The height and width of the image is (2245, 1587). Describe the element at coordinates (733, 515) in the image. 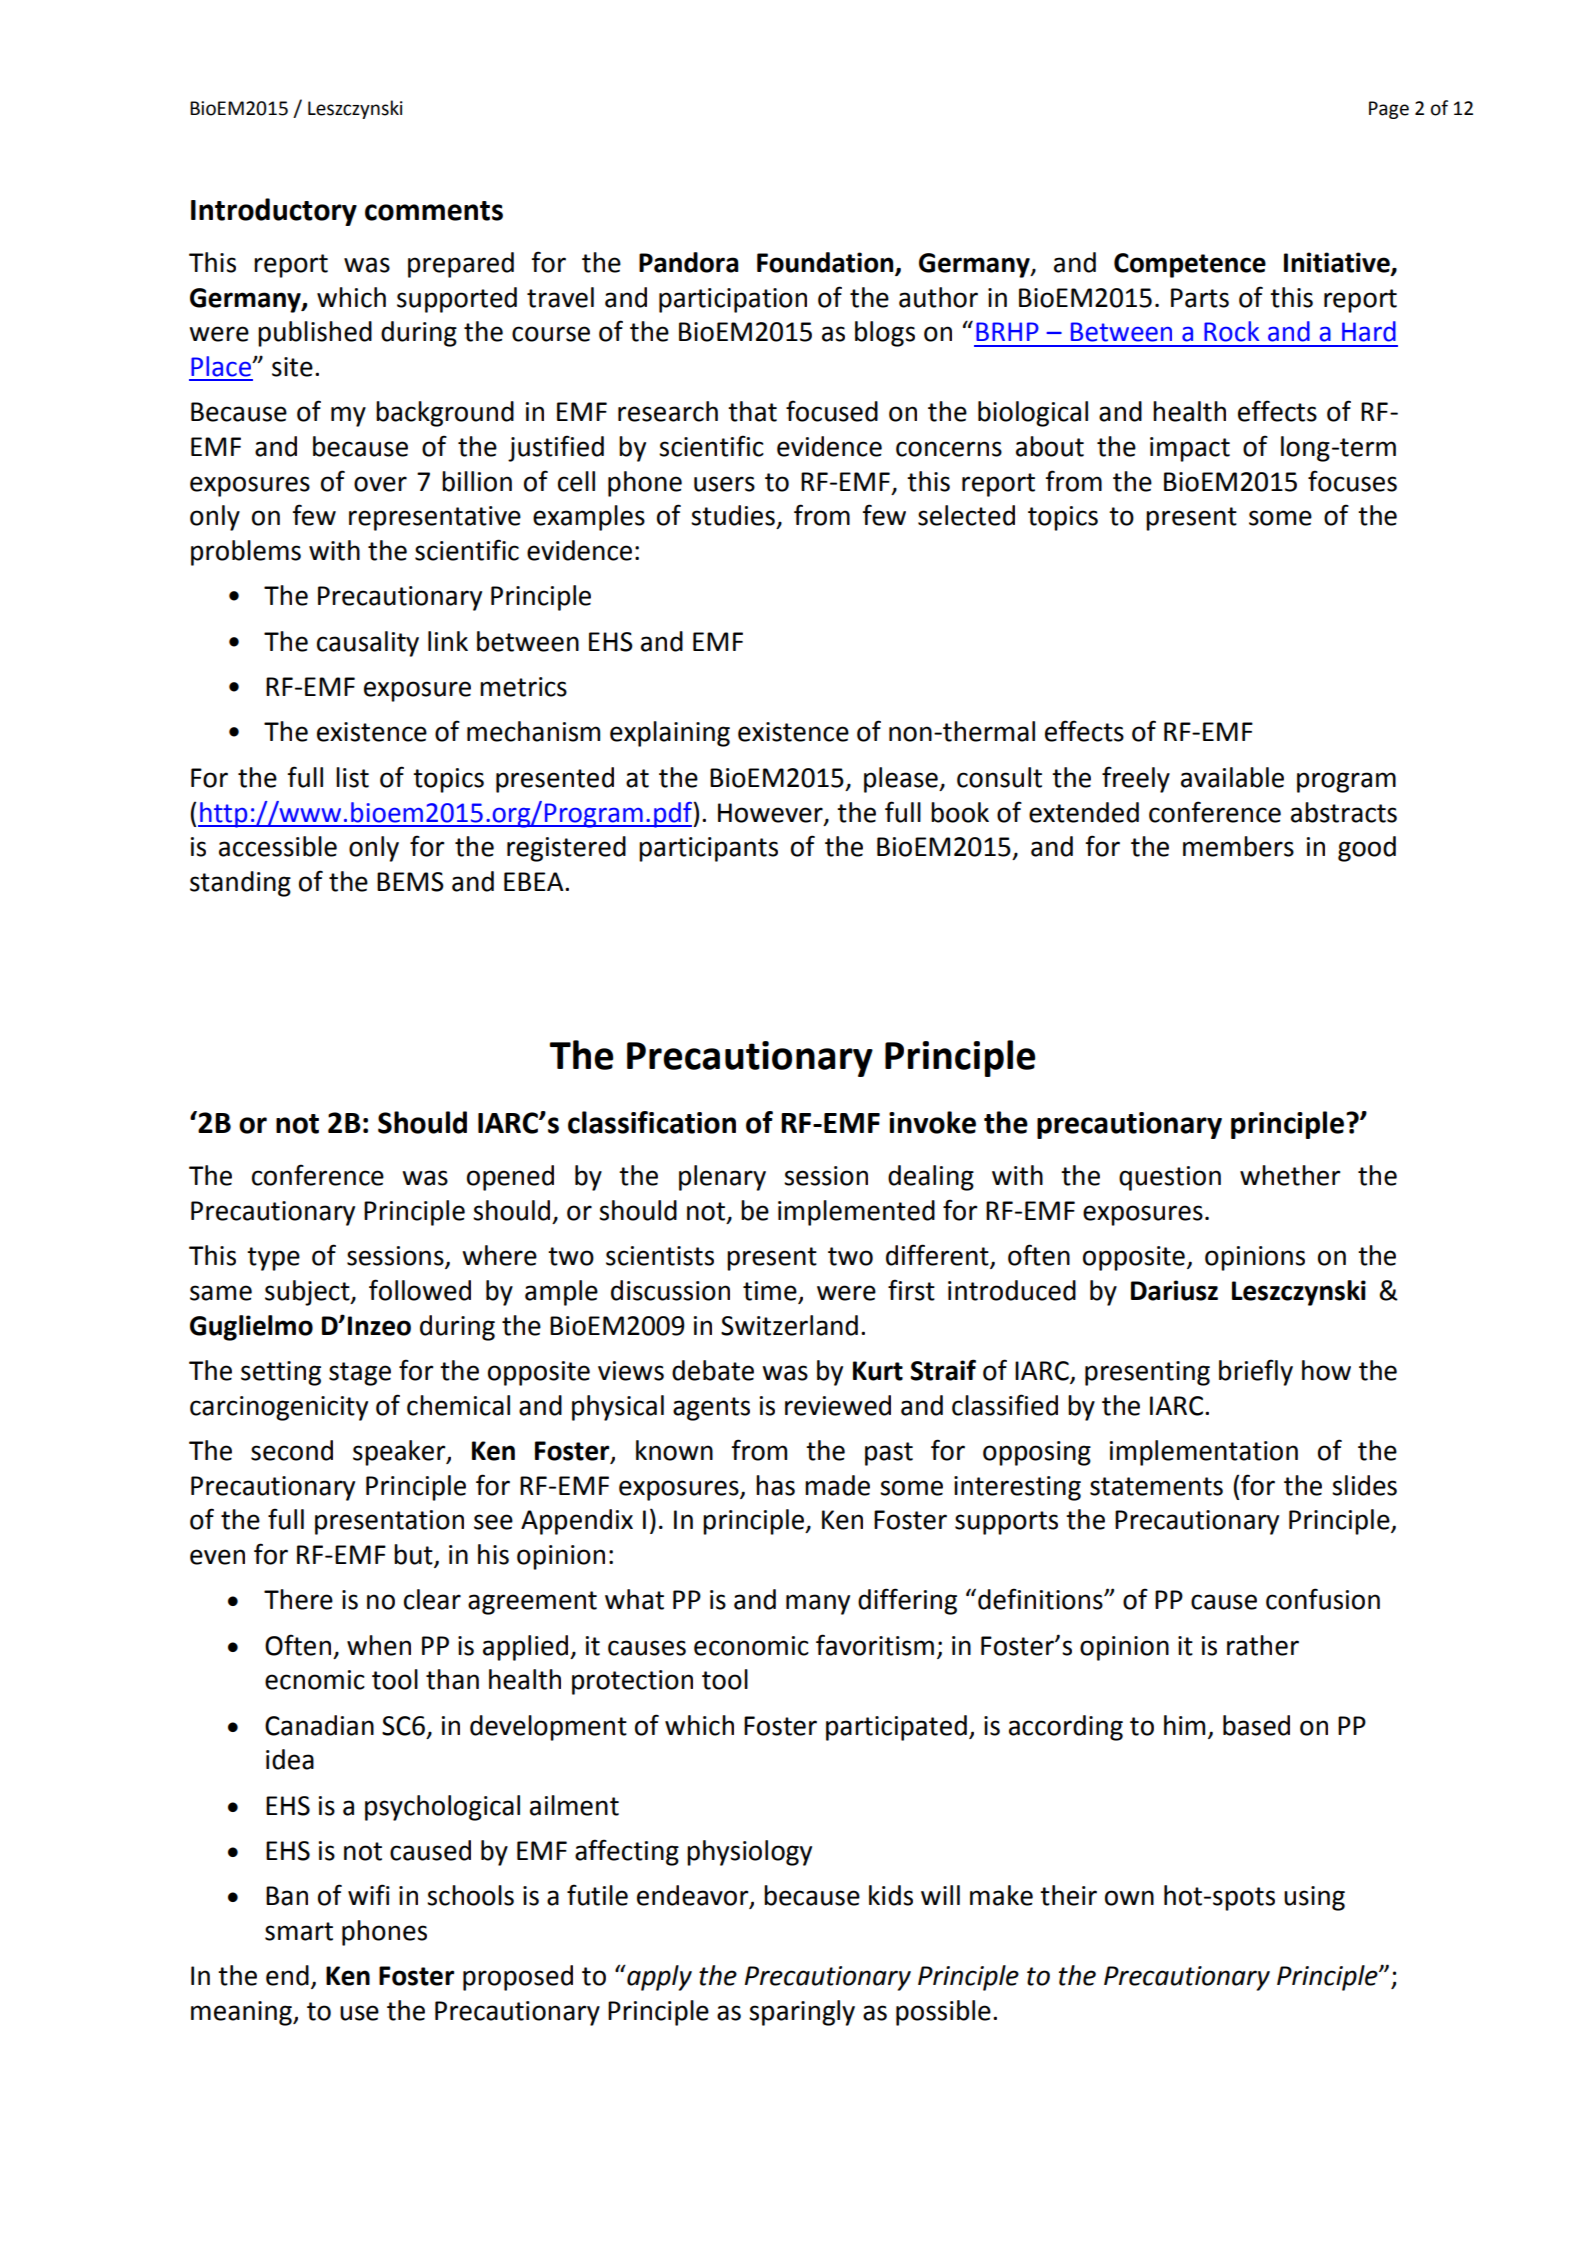

I see `studies` at that location.
